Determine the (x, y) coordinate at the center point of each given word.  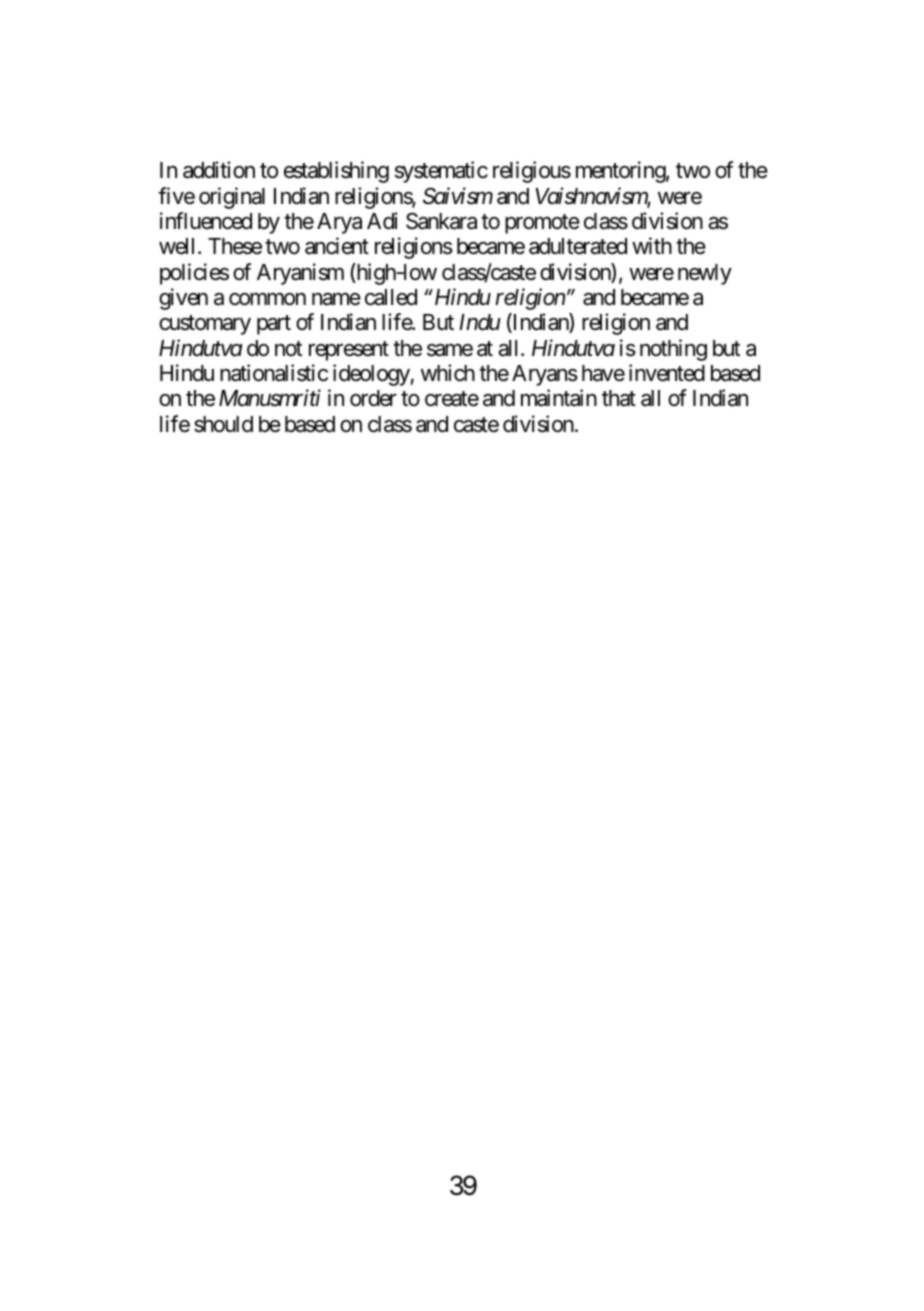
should (223, 424)
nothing (673, 350)
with (652, 245)
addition (219, 170)
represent (349, 351)
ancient (337, 246)
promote (542, 224)
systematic (441, 172)
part (274, 325)
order (373, 398)
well (179, 246)
